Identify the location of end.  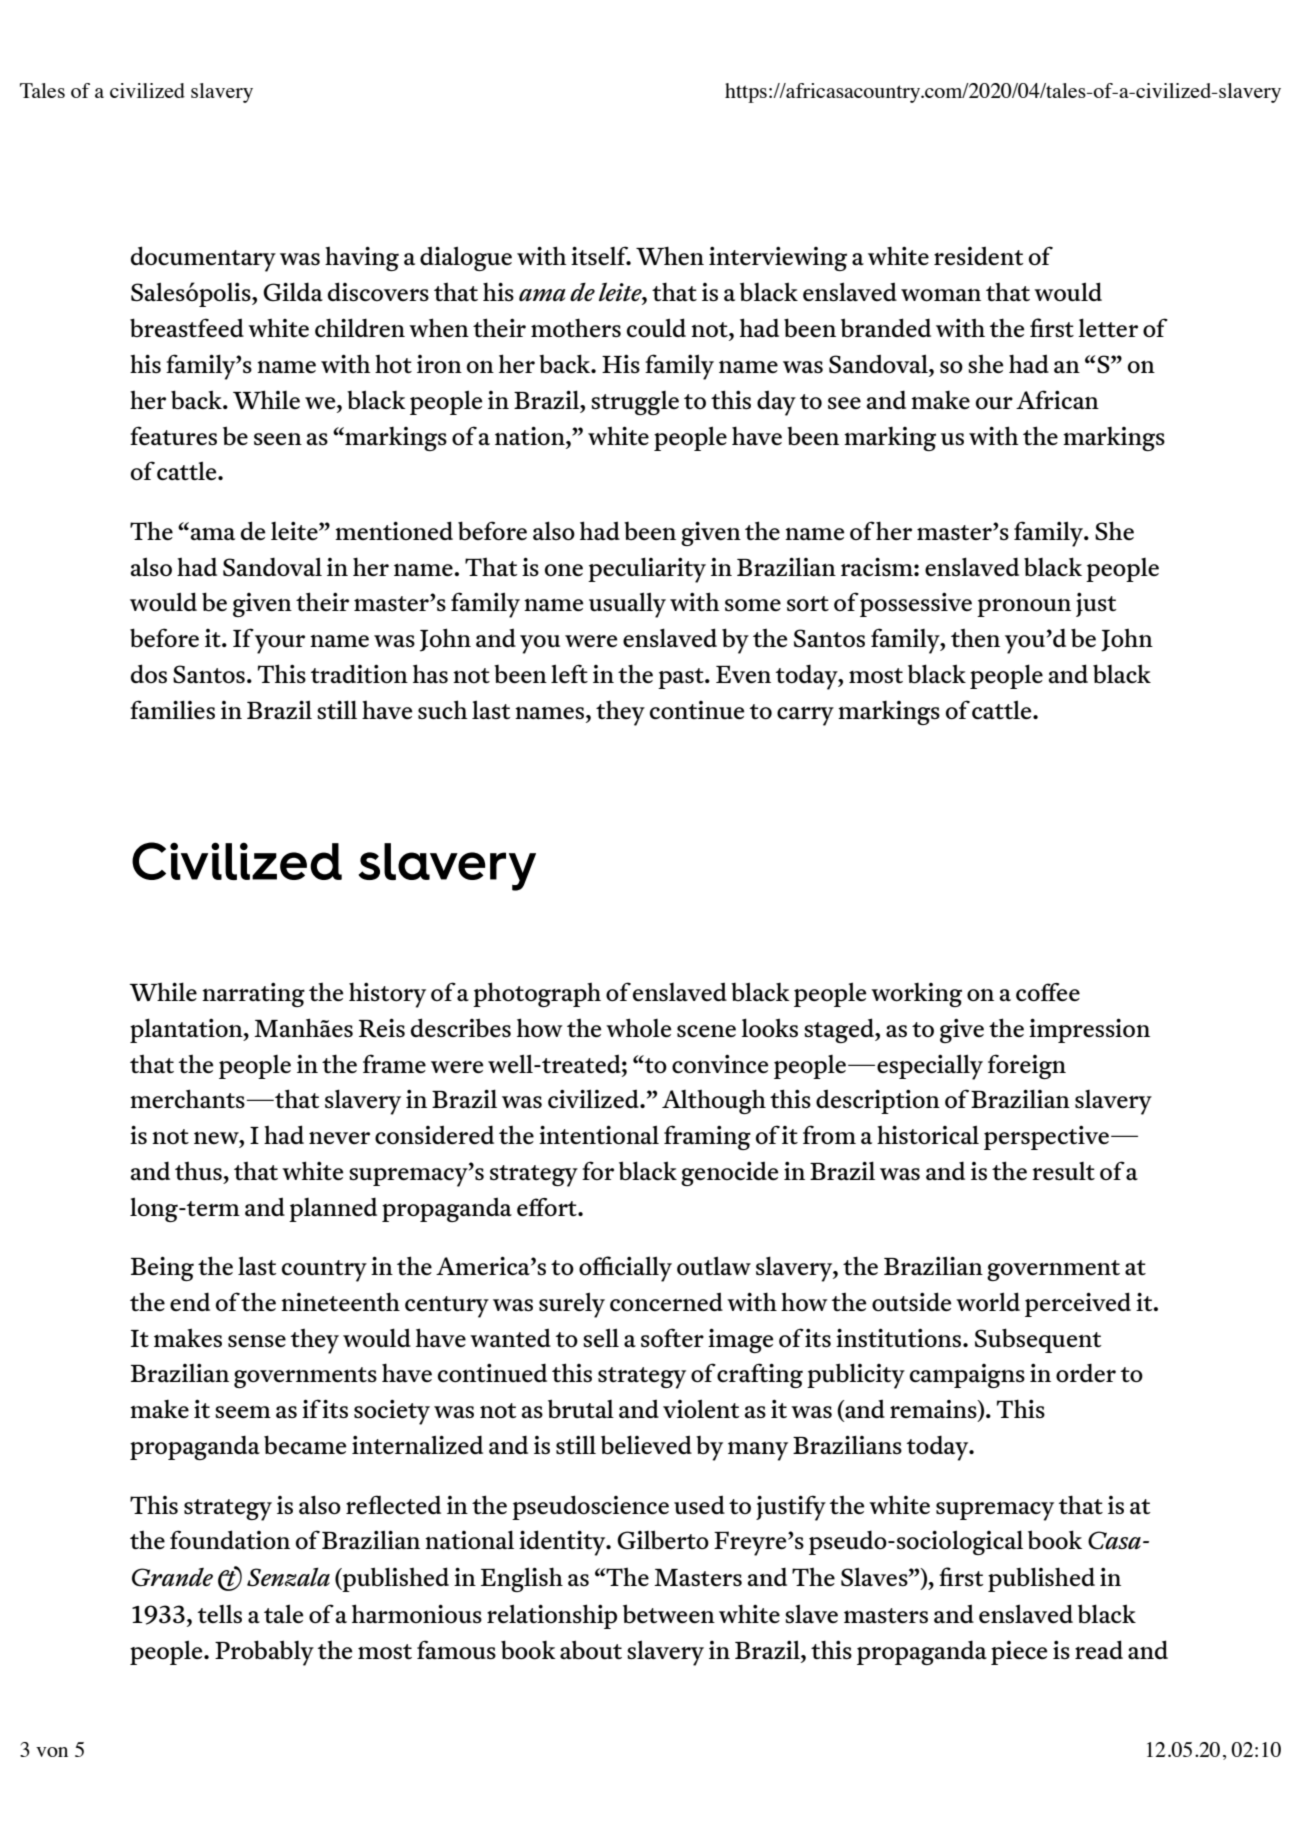
(190, 1301).
